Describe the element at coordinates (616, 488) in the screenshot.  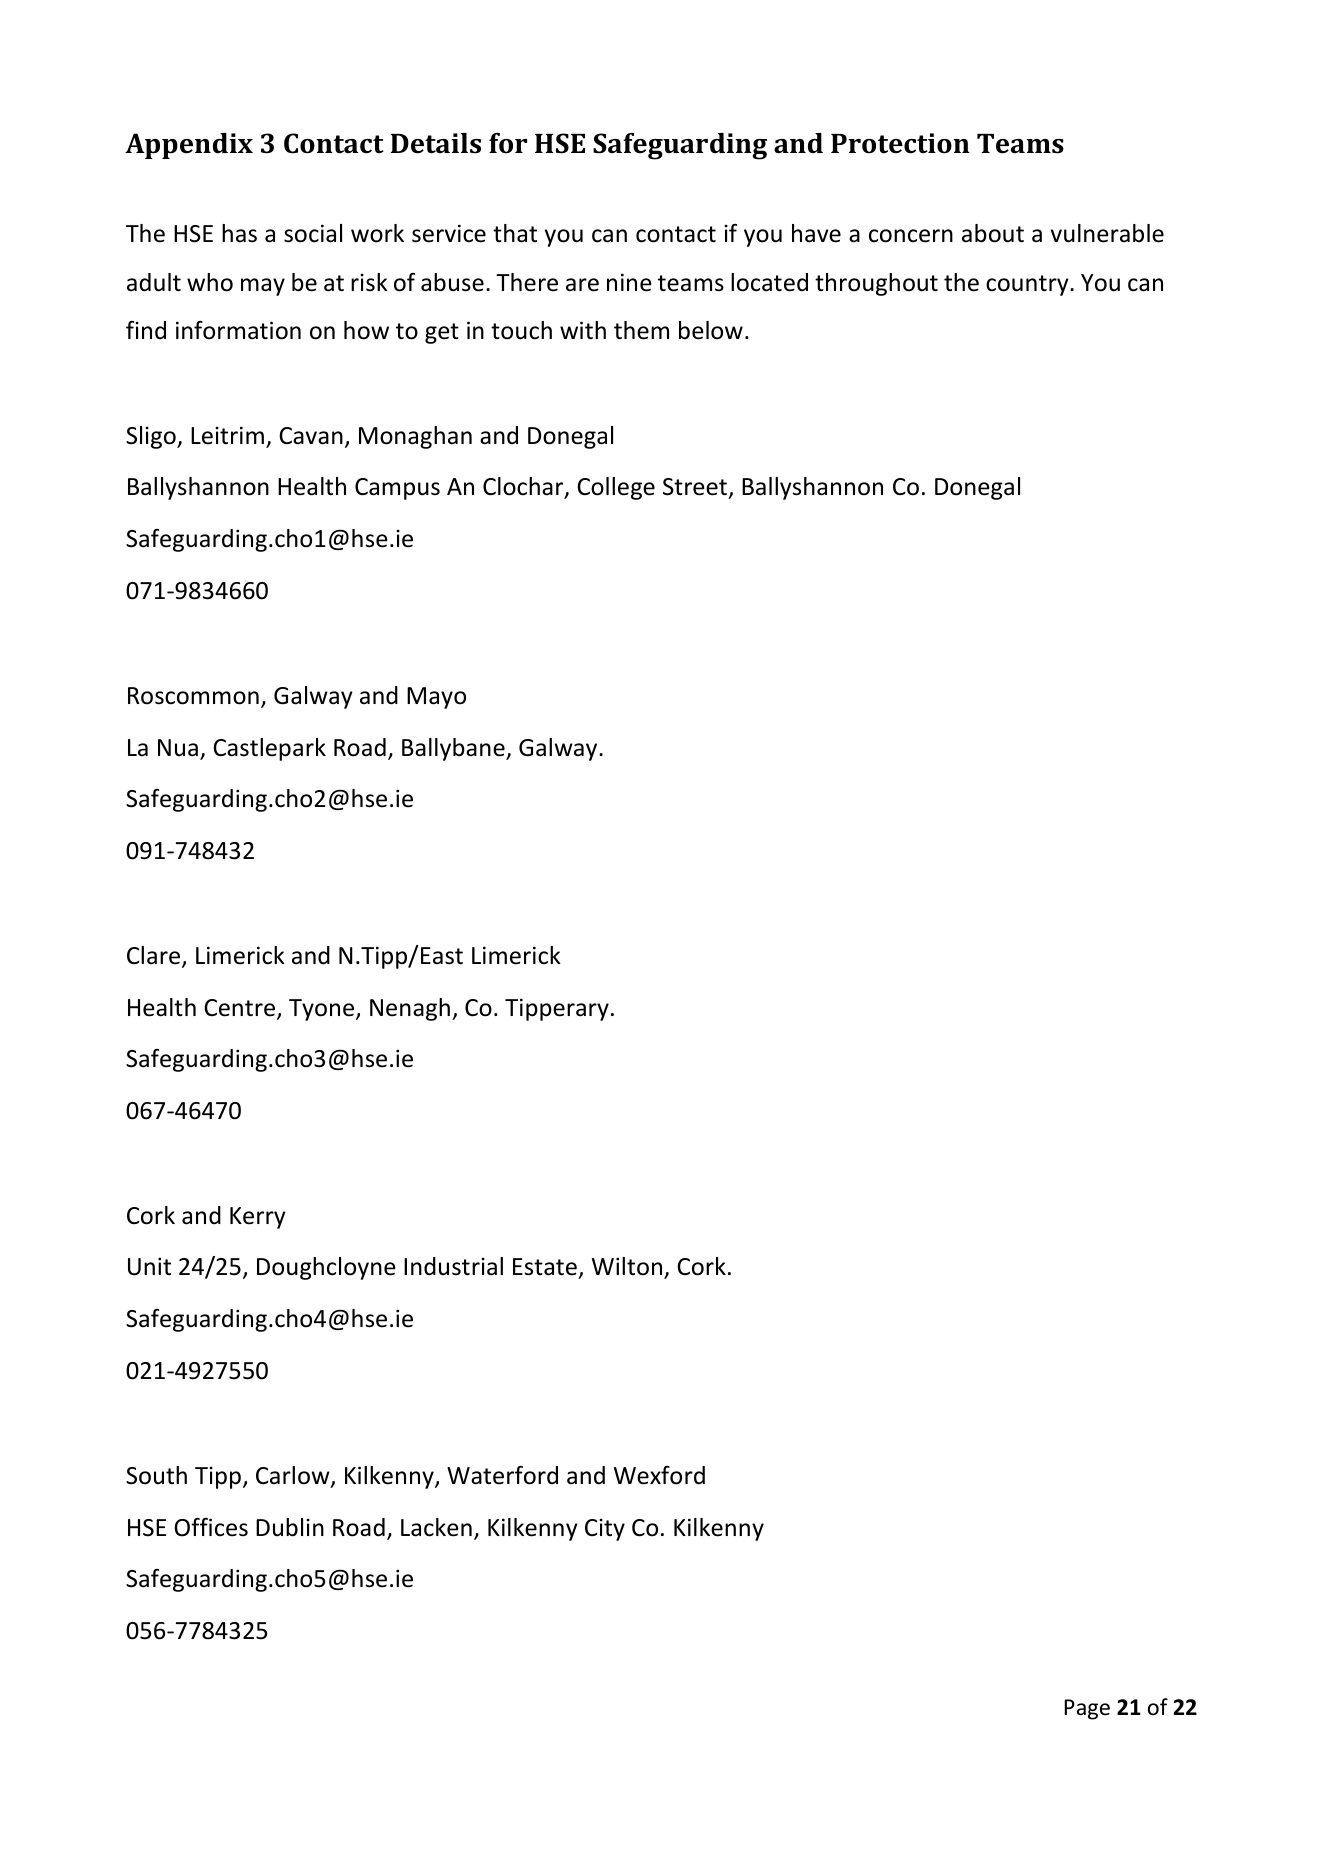
I see `College` at that location.
